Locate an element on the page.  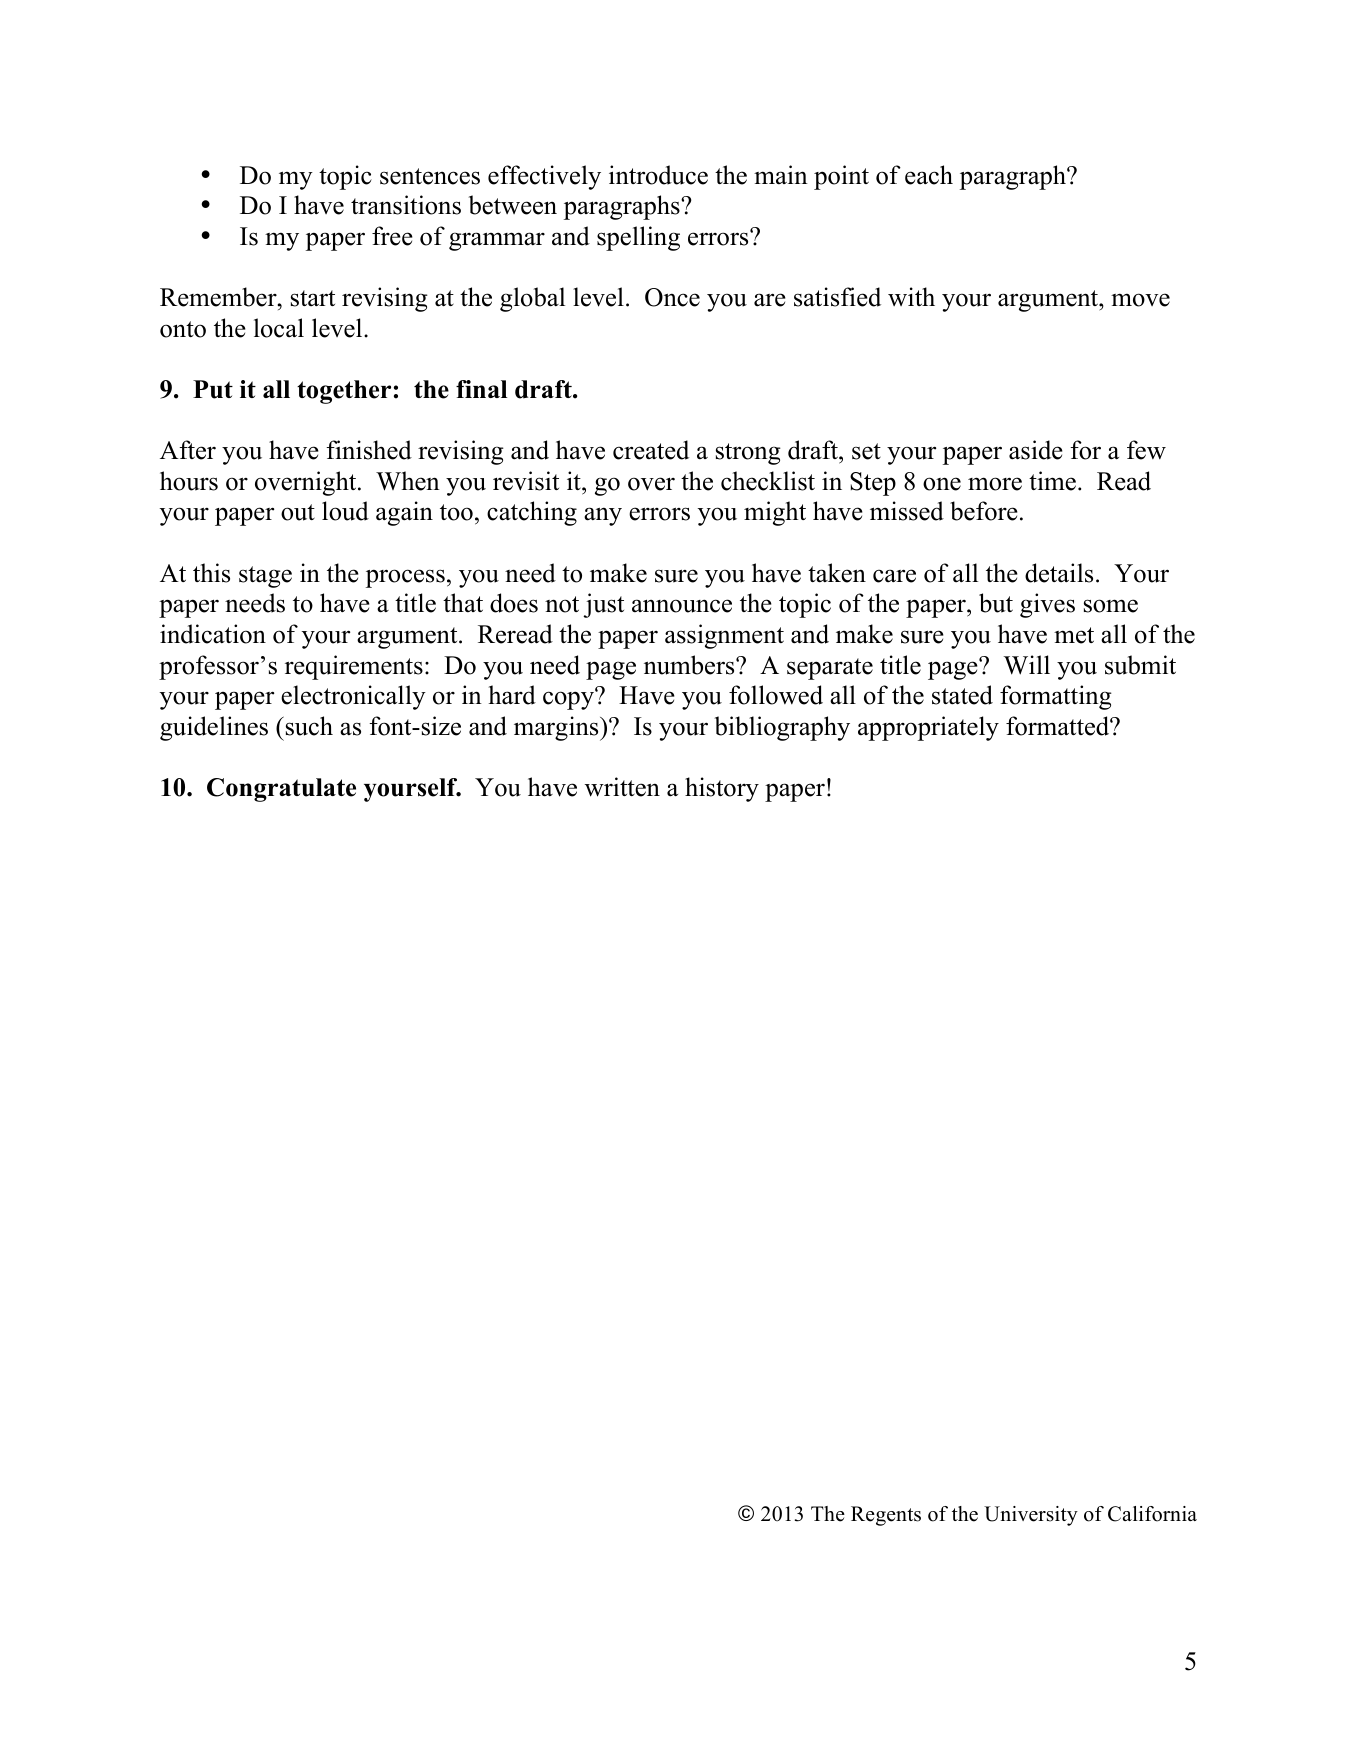
Regents is located at coordinates (886, 1516).
